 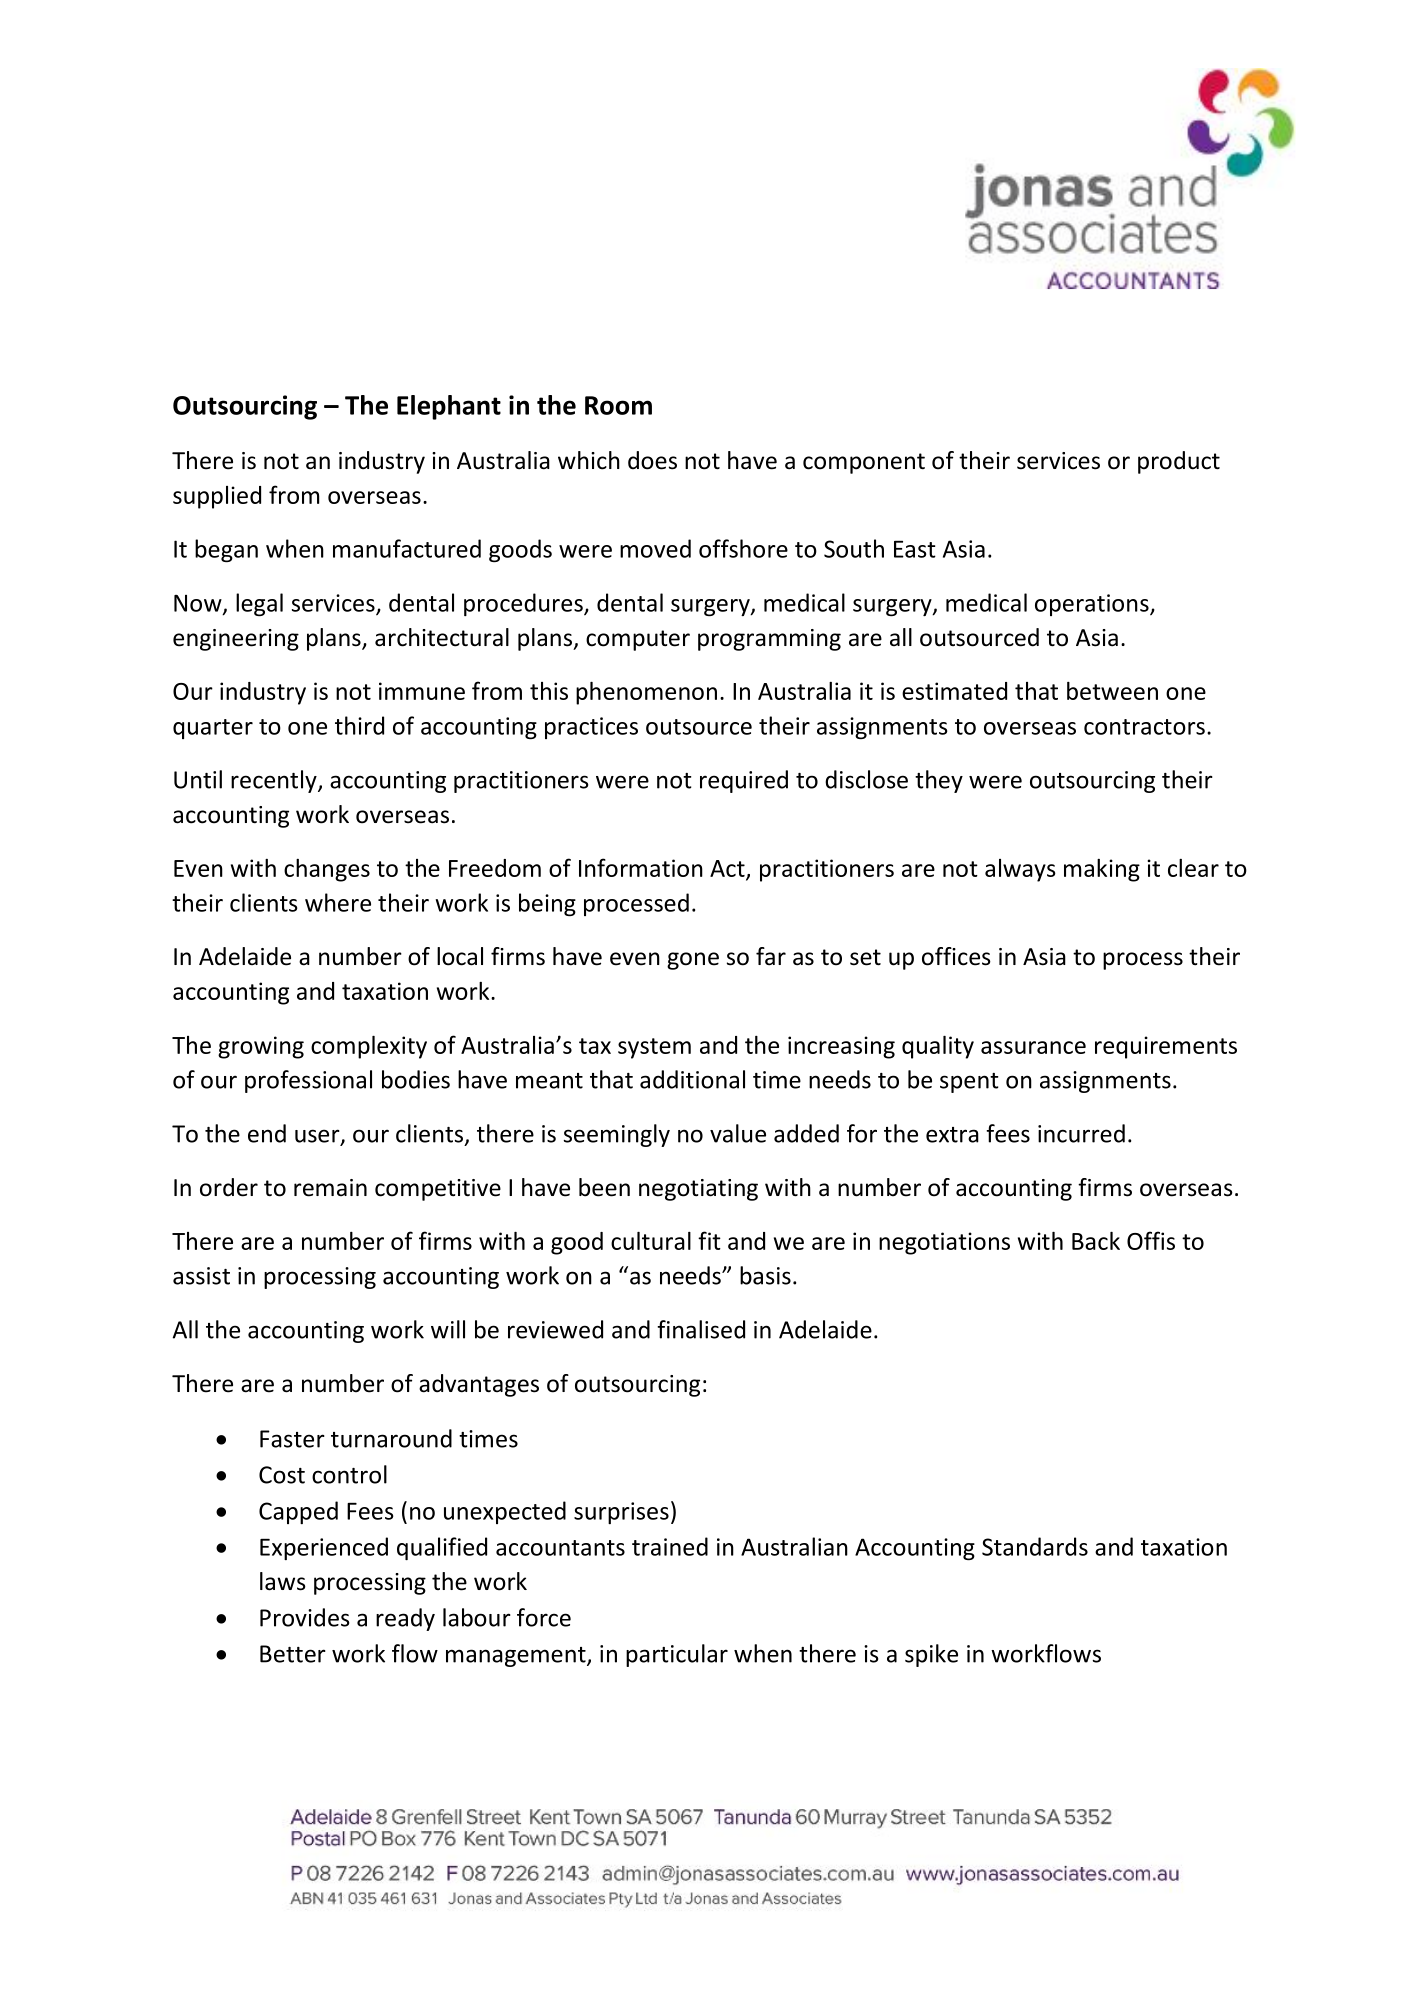 What do you see at coordinates (677, 1655) in the document?
I see `particular` at bounding box center [677, 1655].
